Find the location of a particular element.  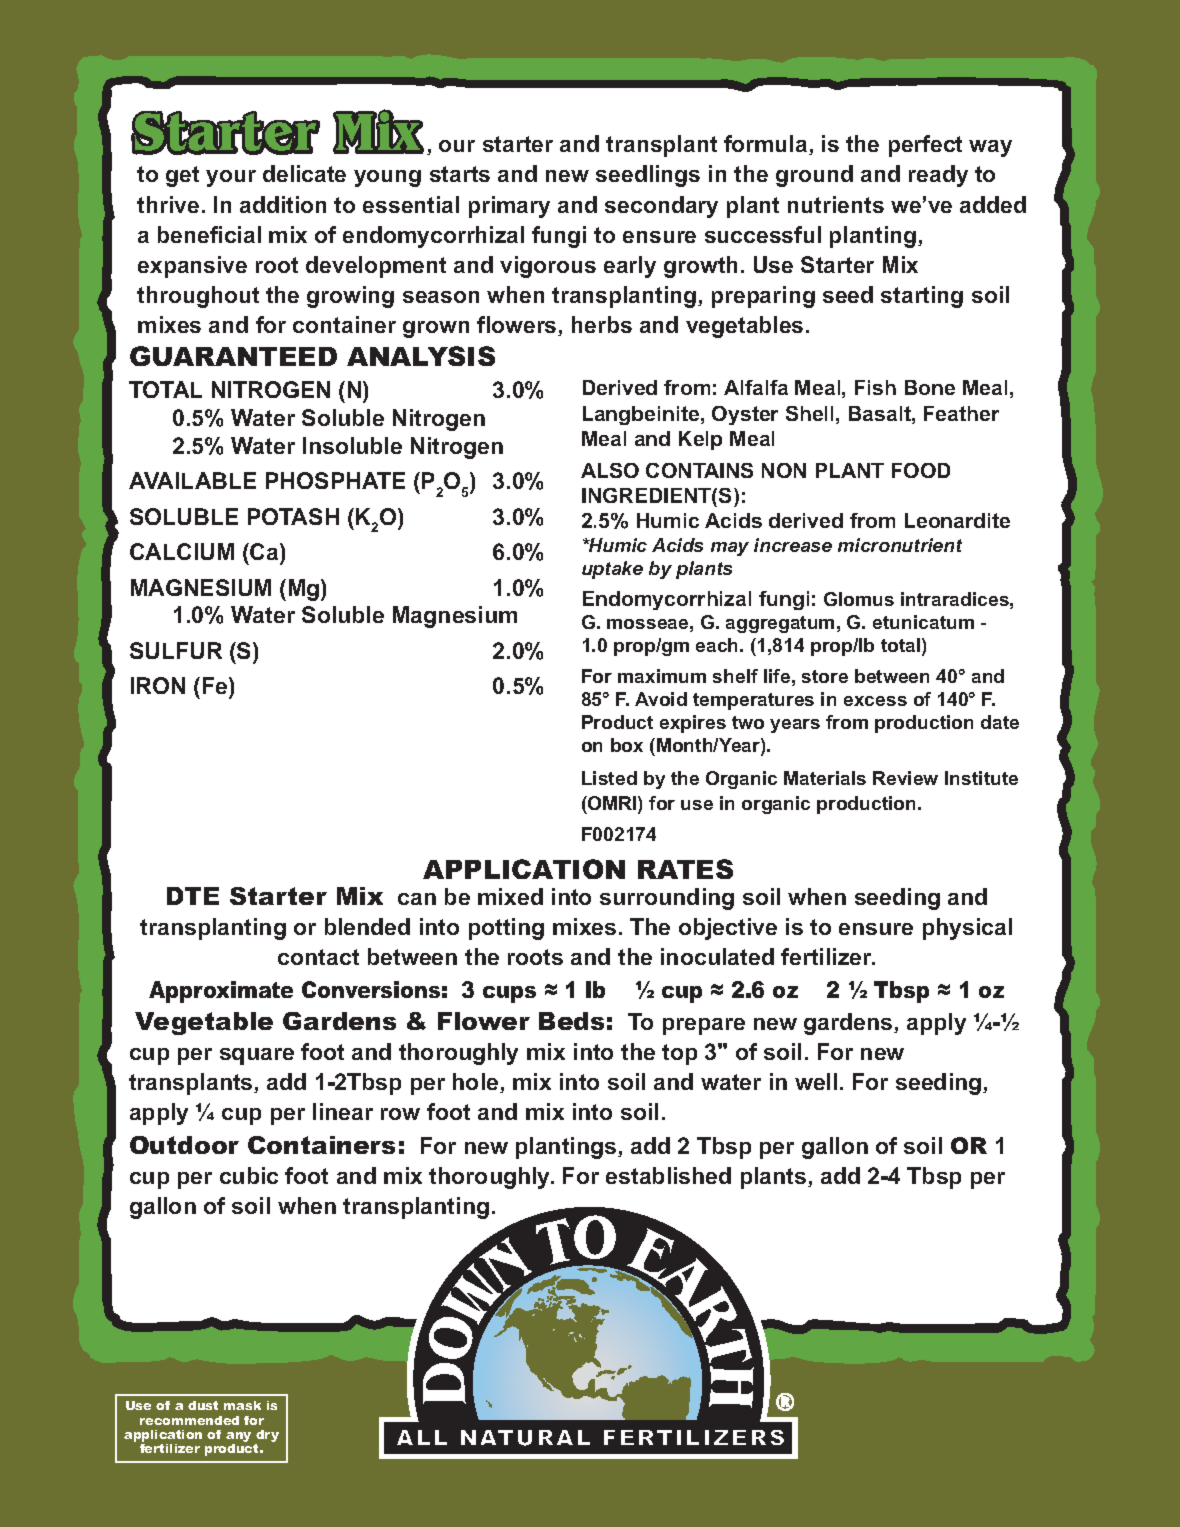

your is located at coordinates (231, 178).
